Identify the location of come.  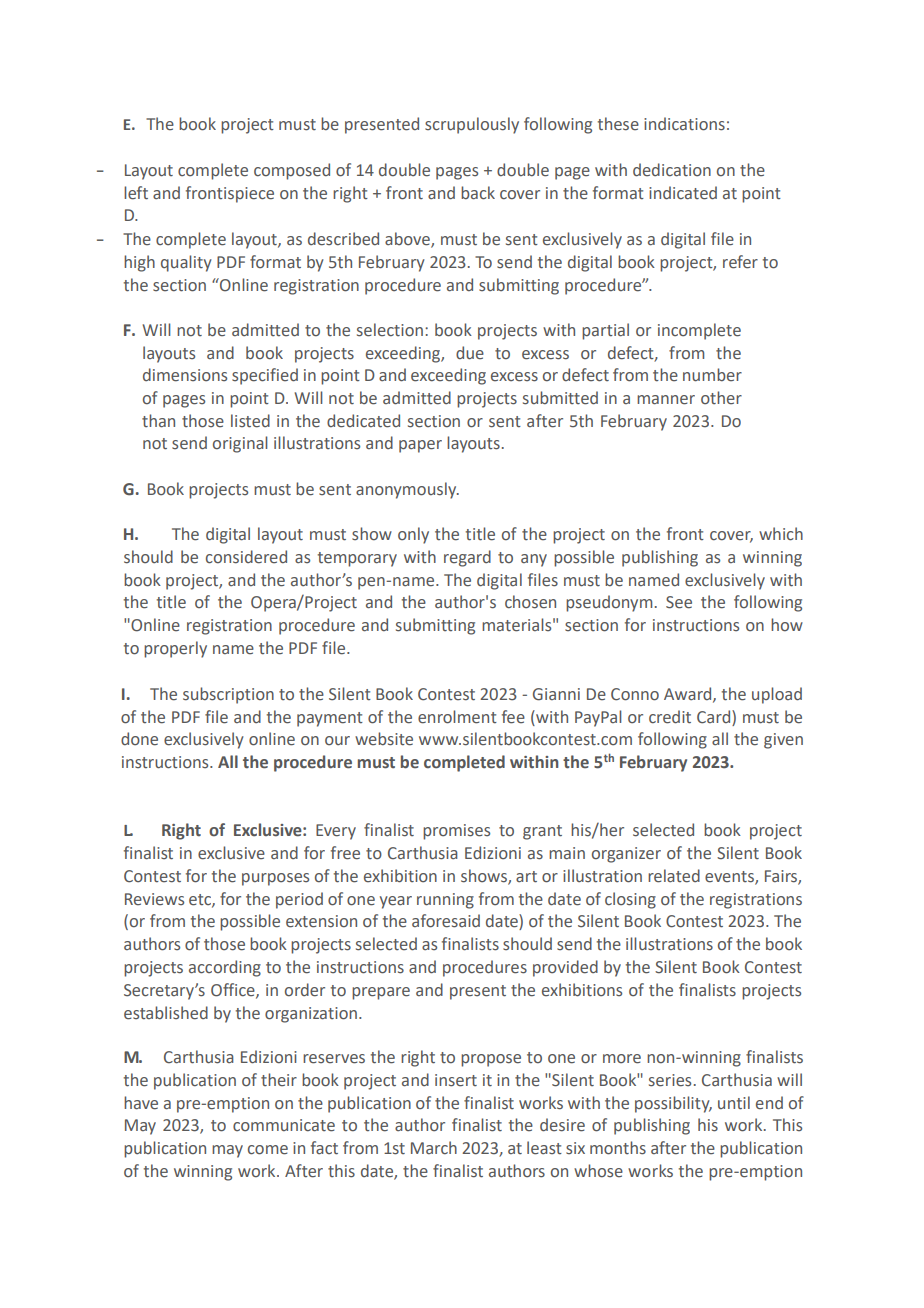
(268, 1150).
